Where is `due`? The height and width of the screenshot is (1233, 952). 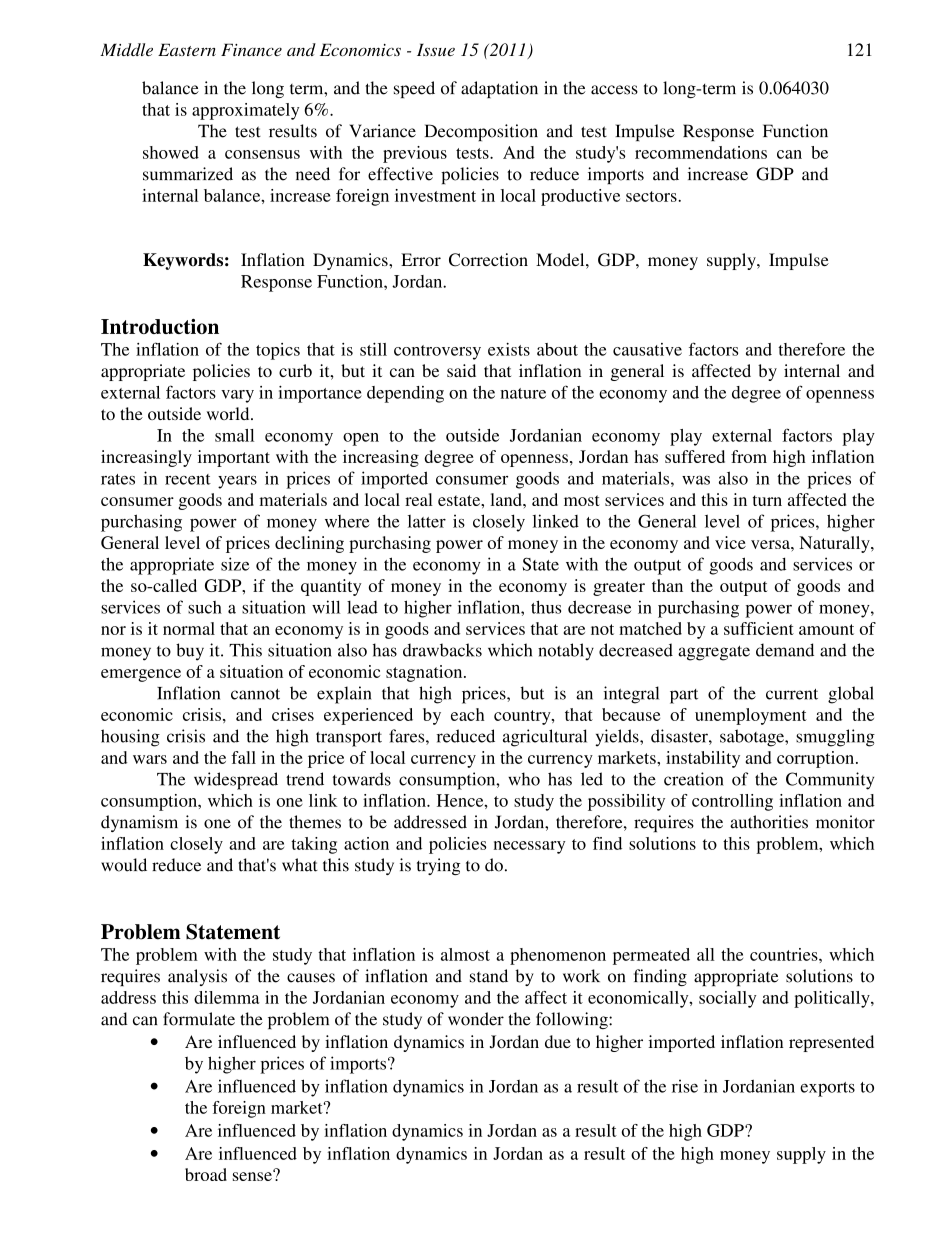
due is located at coordinates (558, 1041).
